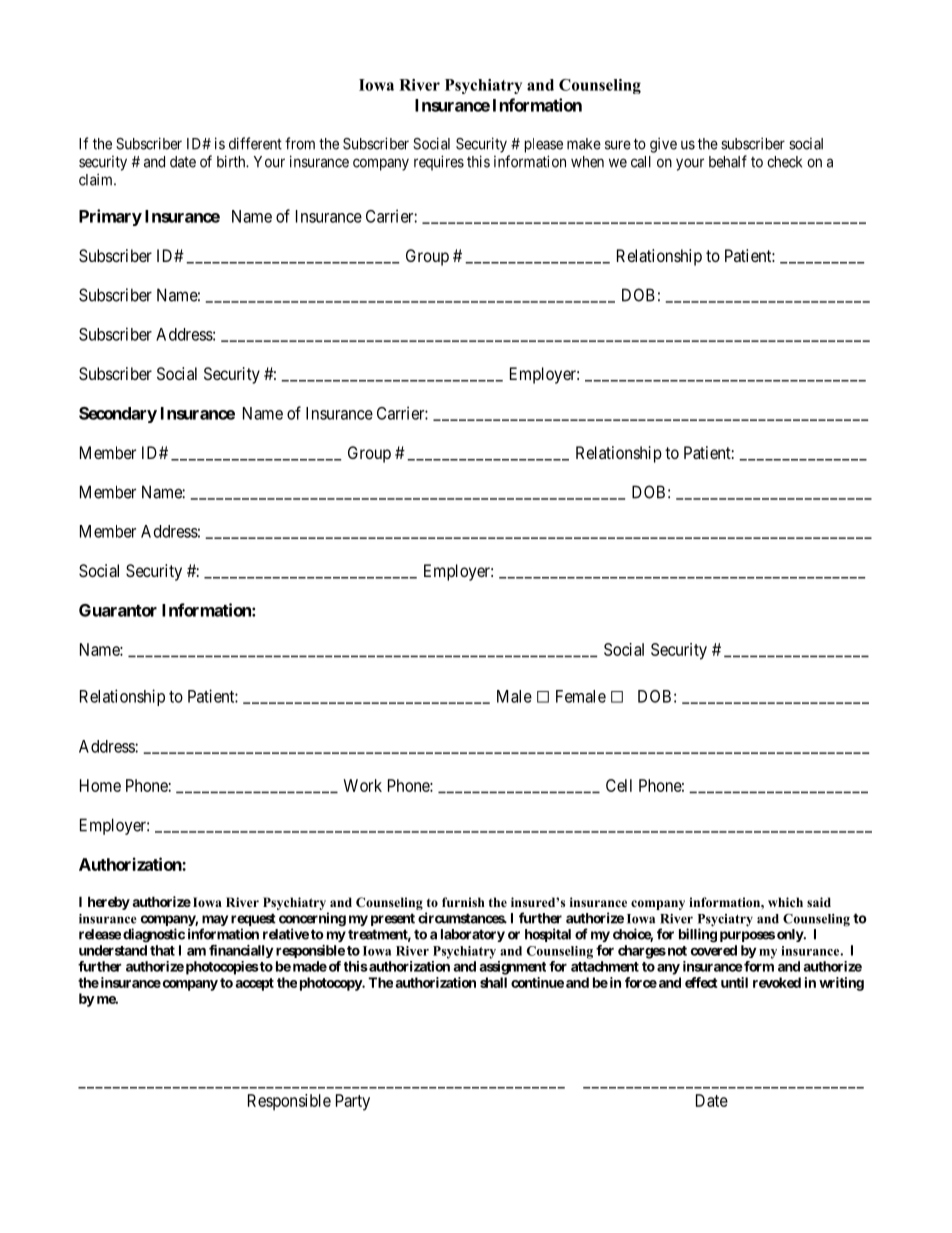 This screenshot has width=952, height=1233. What do you see at coordinates (439, 163) in the screenshot?
I see `requires` at bounding box center [439, 163].
